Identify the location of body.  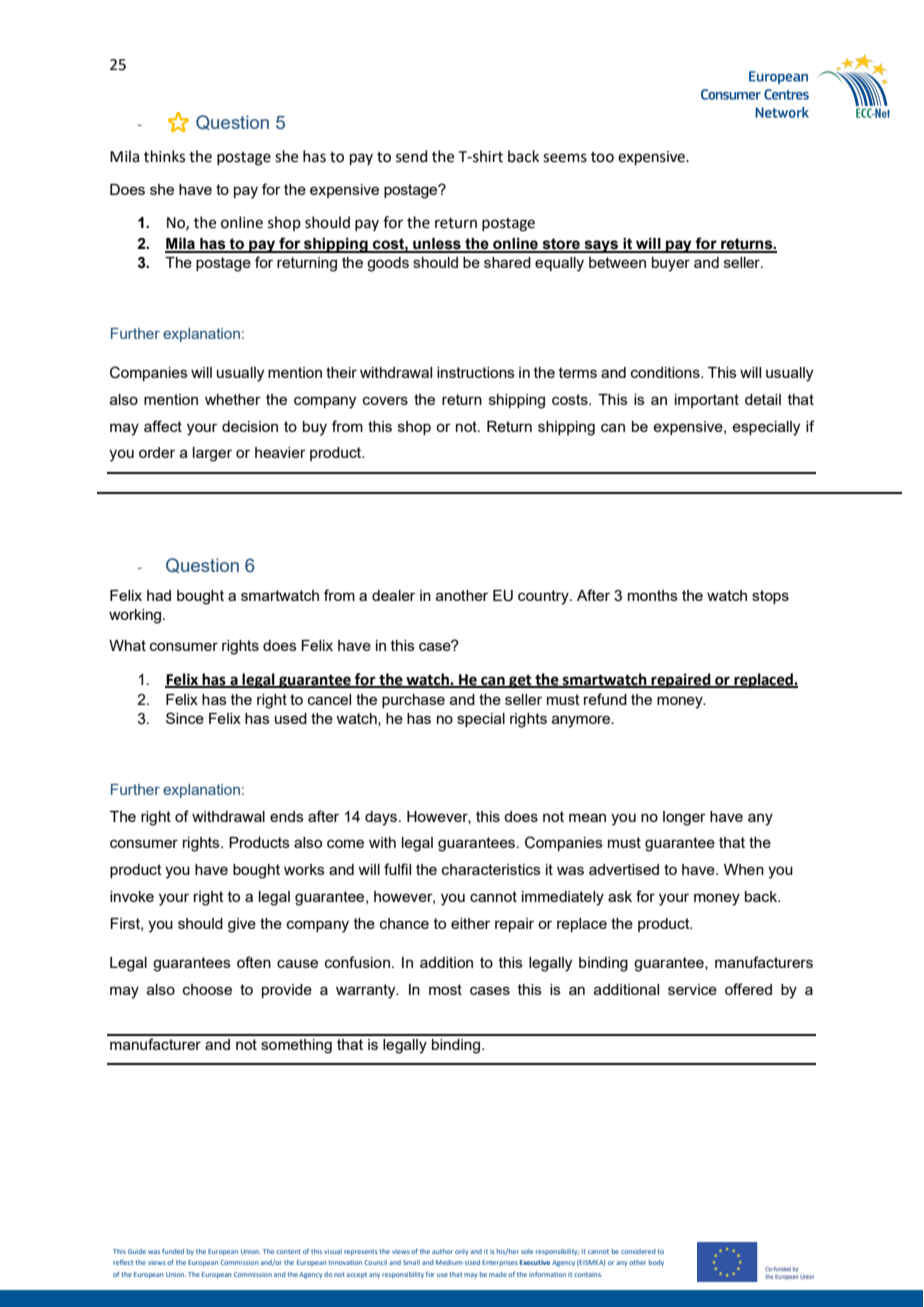
(656, 1263).
